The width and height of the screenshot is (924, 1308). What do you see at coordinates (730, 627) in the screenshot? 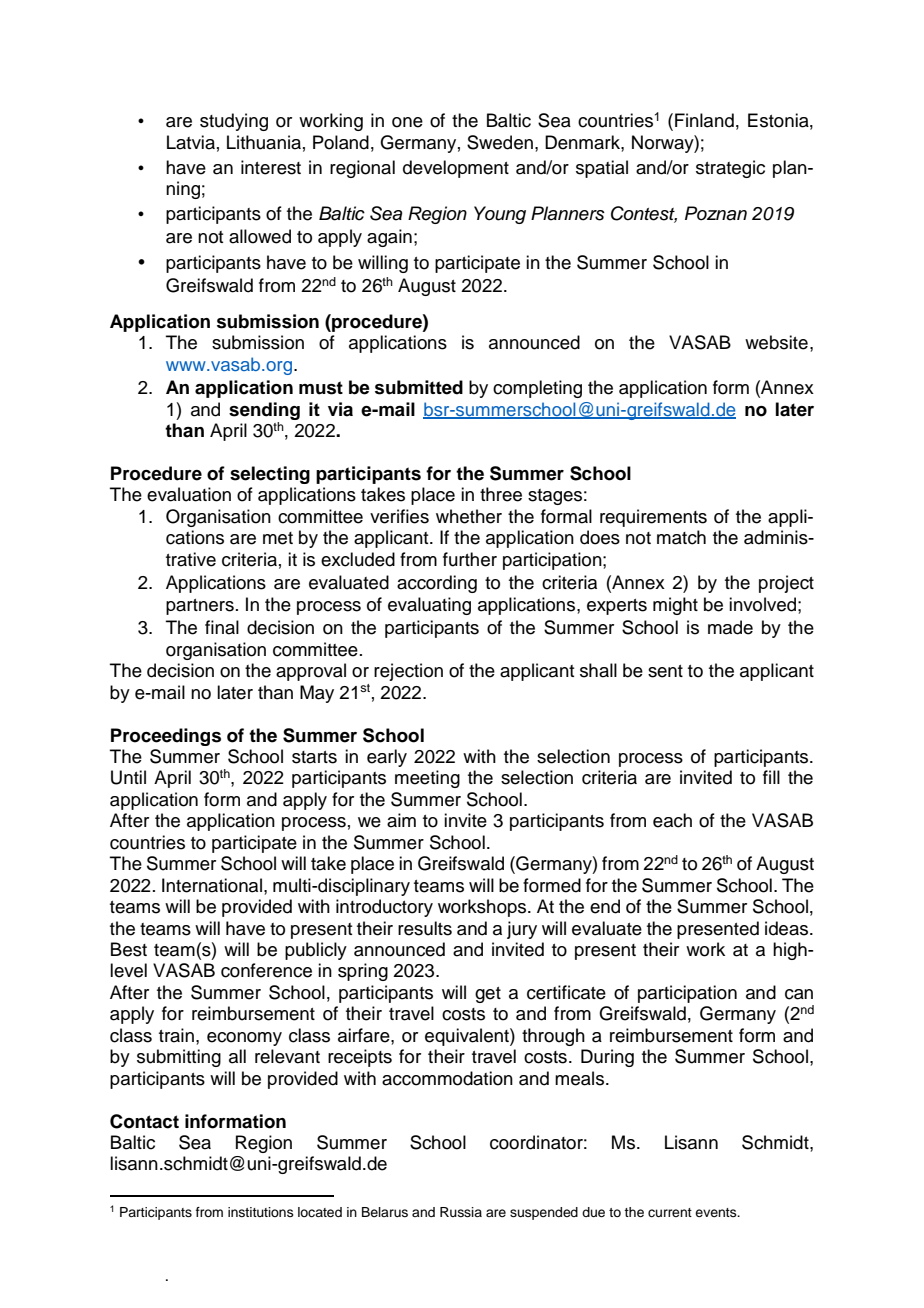
I see `made` at bounding box center [730, 627].
